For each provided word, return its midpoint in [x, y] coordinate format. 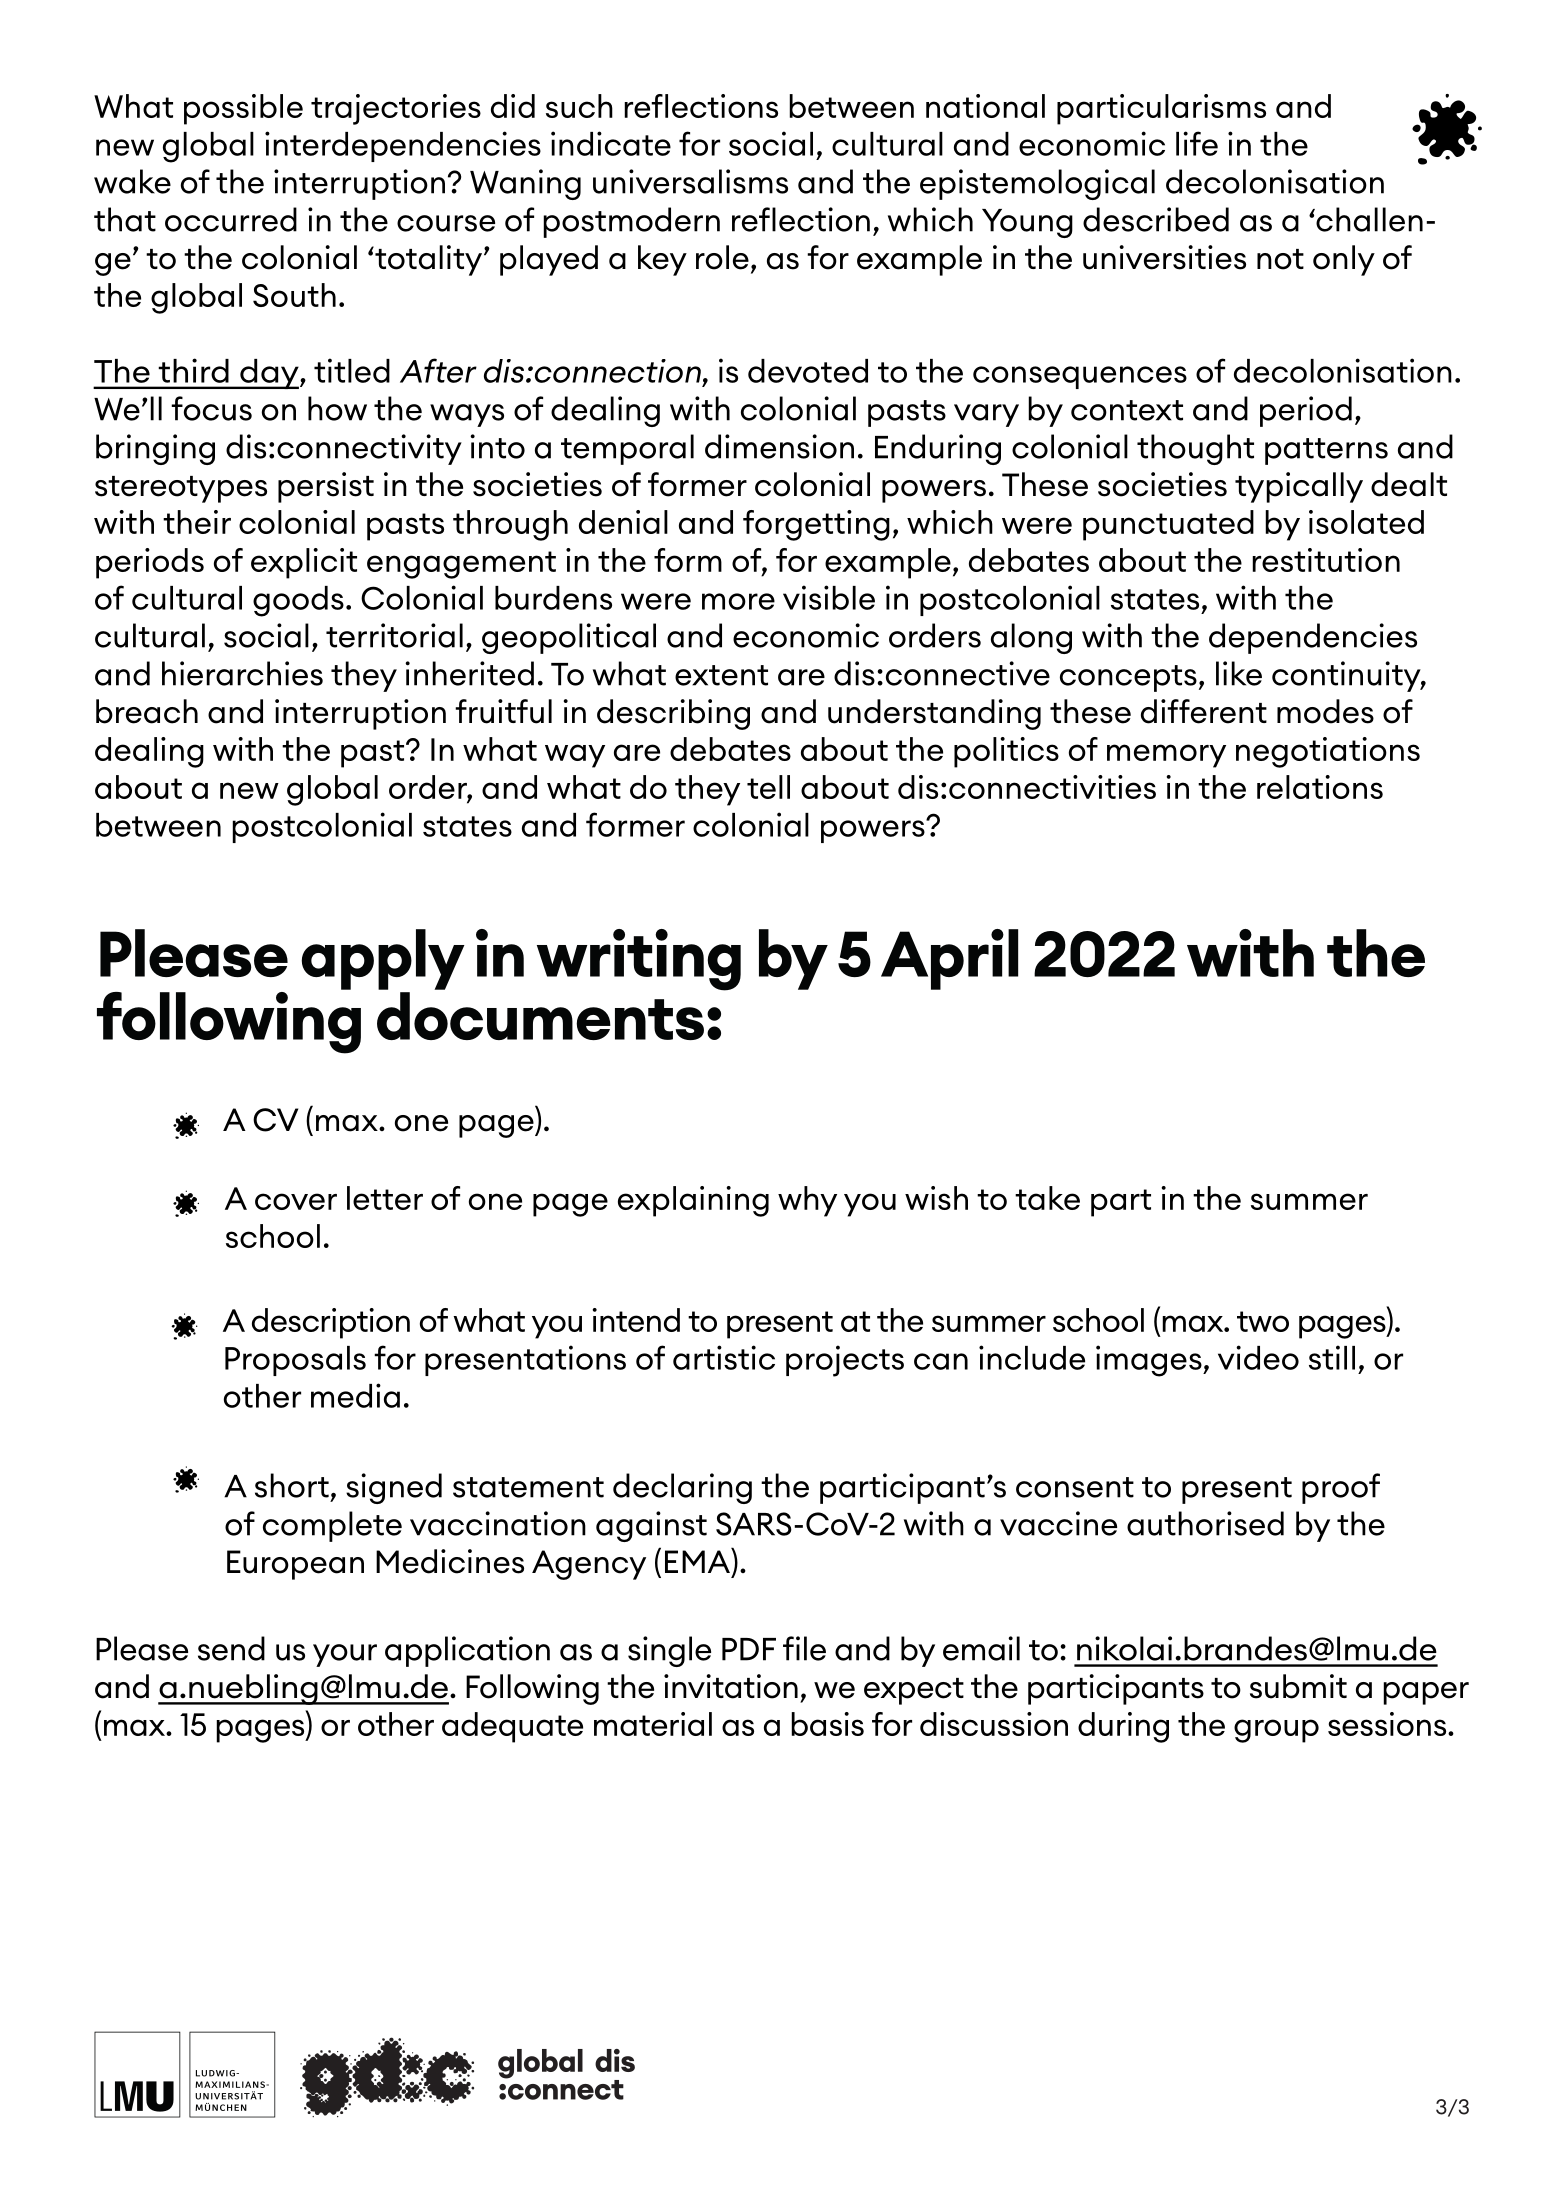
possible [243, 109]
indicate [611, 143]
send [231, 1648]
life [1197, 143]
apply [383, 959]
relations [1320, 787]
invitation [731, 1686]
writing [639, 960]
